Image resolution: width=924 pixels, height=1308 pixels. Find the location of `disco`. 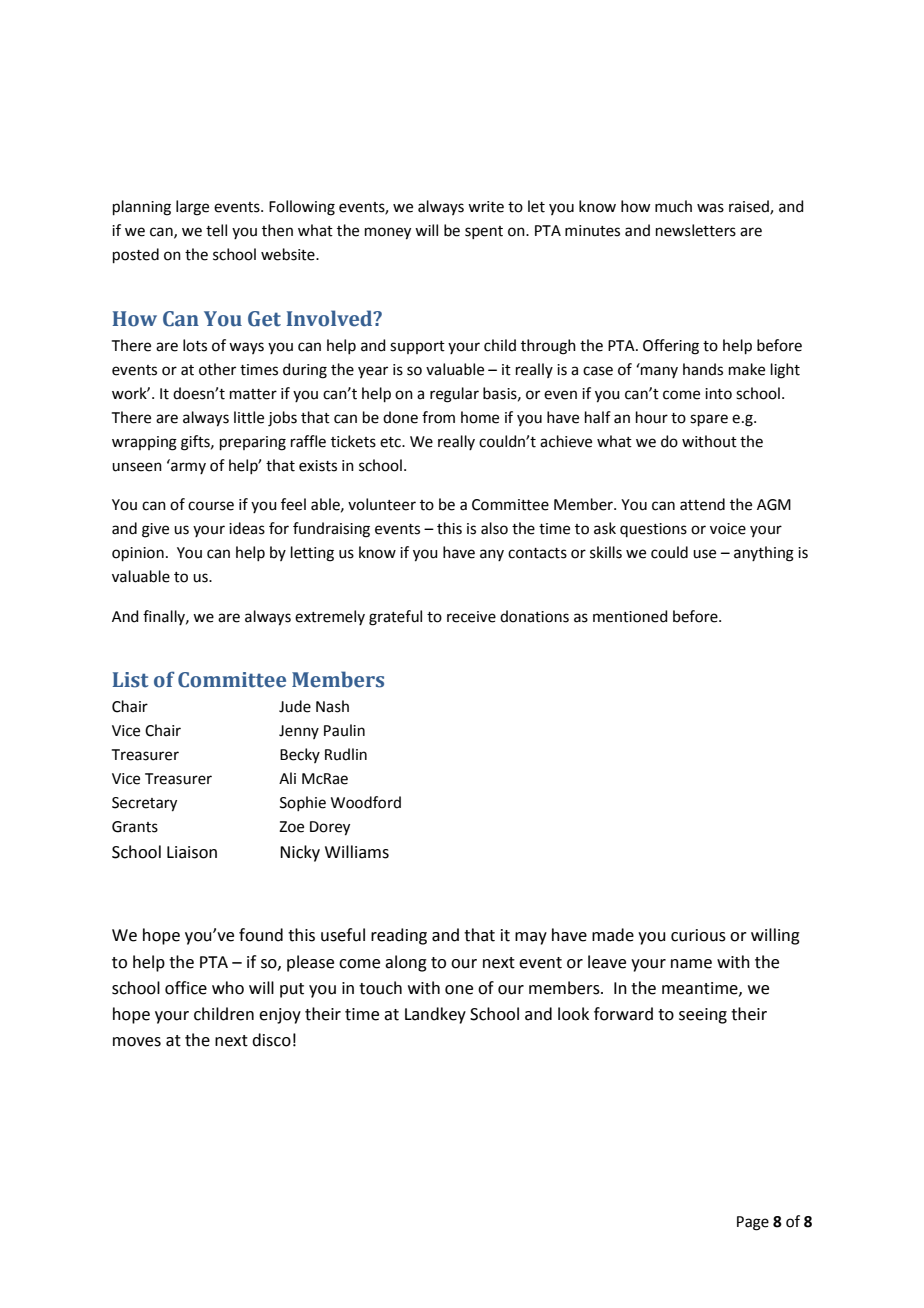

disco is located at coordinates (271, 1040).
